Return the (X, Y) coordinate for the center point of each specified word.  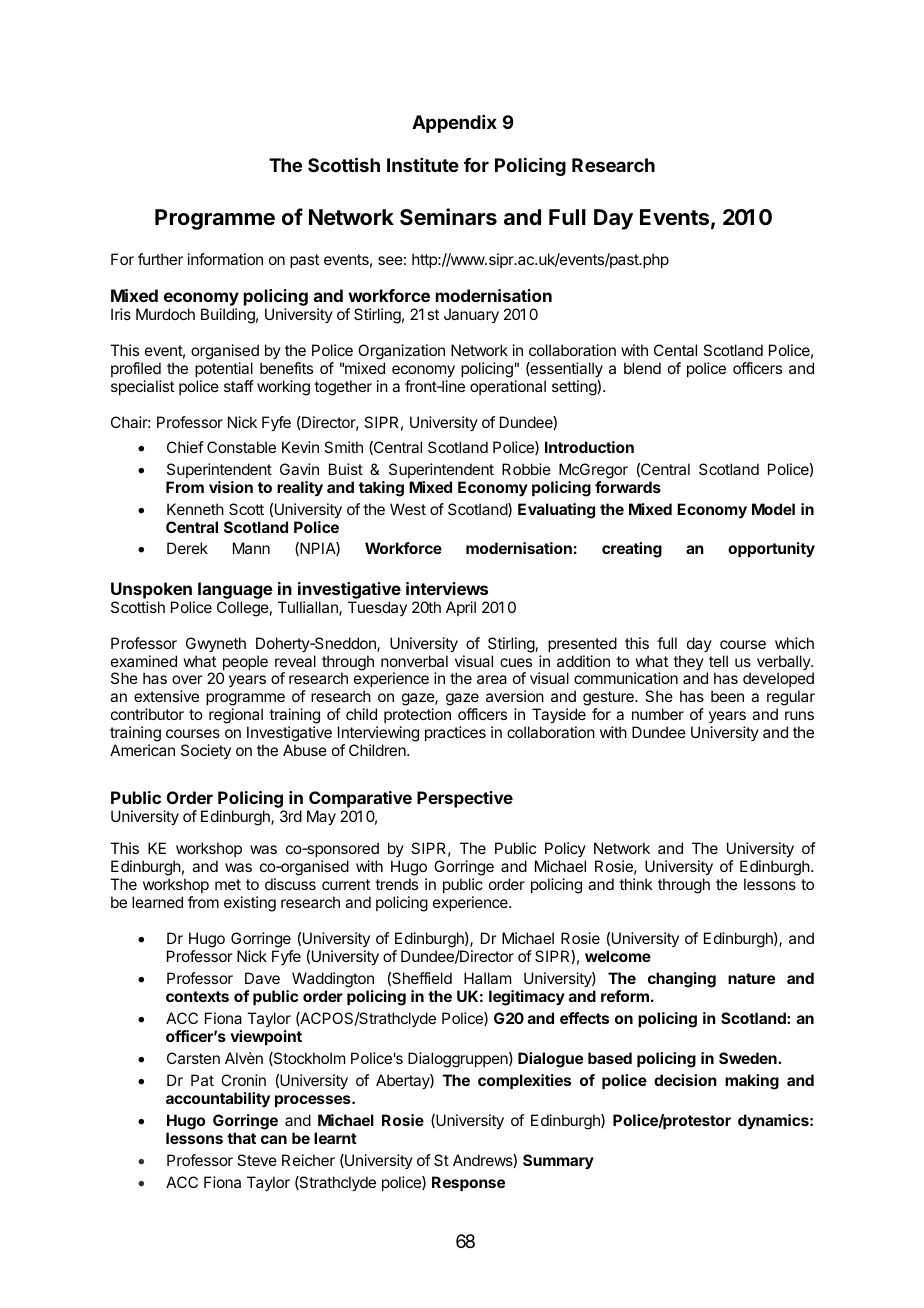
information (225, 259)
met (228, 884)
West (408, 509)
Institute (423, 165)
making (752, 1082)
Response (468, 1183)
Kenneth (195, 509)
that (241, 1138)
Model (773, 509)
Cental (675, 350)
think (636, 884)
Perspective (465, 799)
